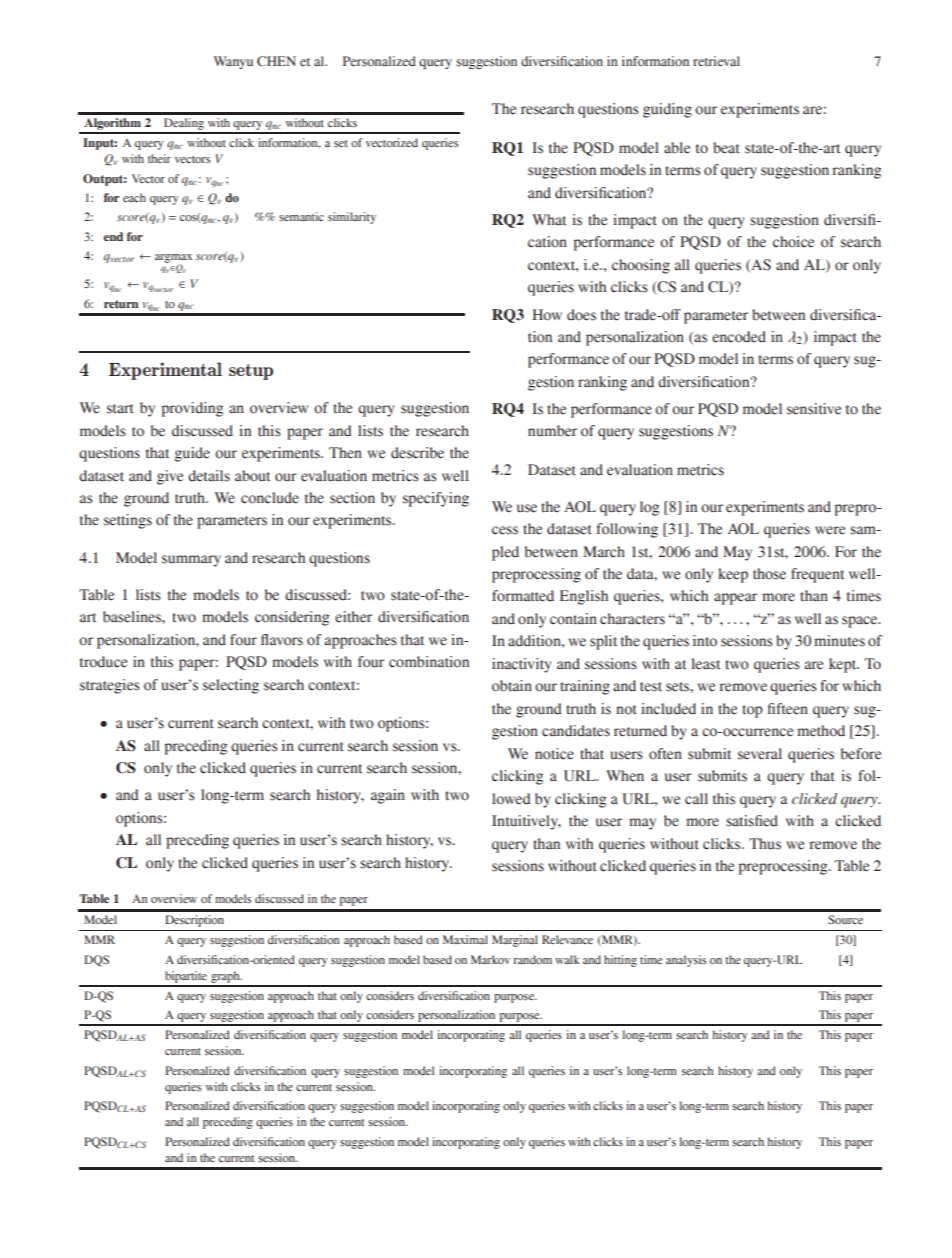 The image size is (952, 1258). I want to click on least, so click(705, 664).
